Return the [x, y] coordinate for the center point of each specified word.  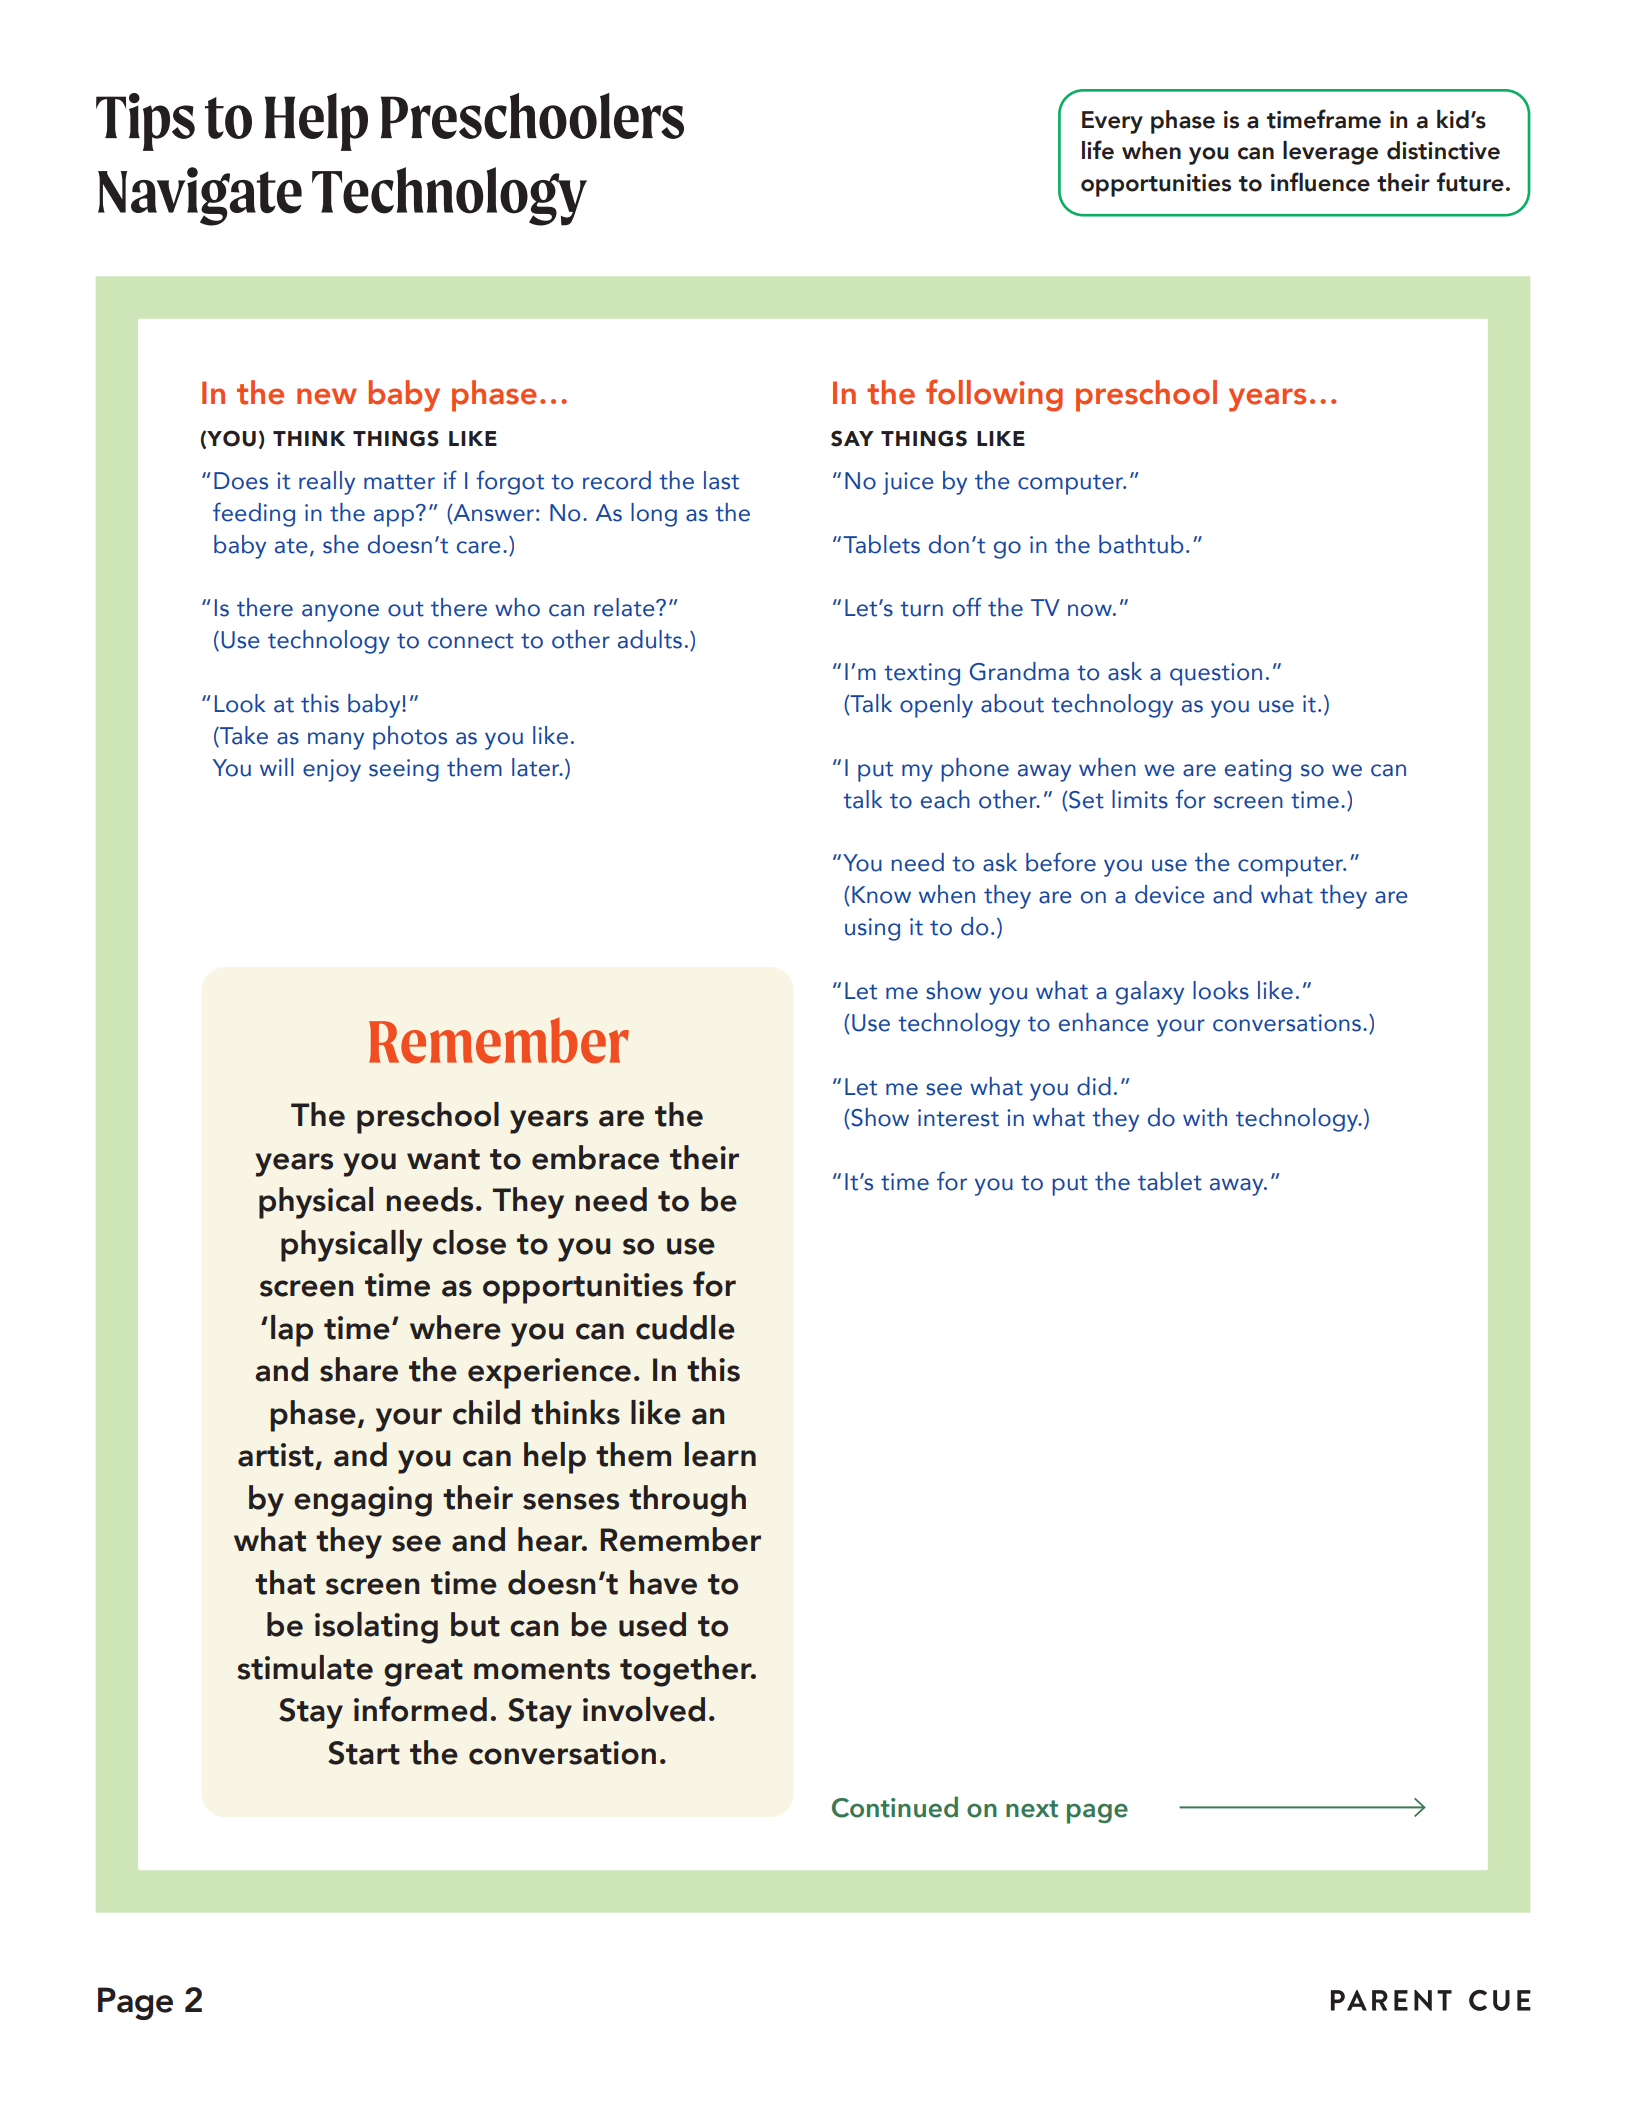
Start [364, 1753]
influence [1320, 182]
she [341, 544]
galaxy [1150, 993]
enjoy [332, 770]
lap [292, 1331]
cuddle [685, 1327]
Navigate [200, 196]
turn [921, 609]
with [1205, 1117]
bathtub [1141, 544]
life [1098, 150]
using [872, 929]
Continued [895, 1807]
